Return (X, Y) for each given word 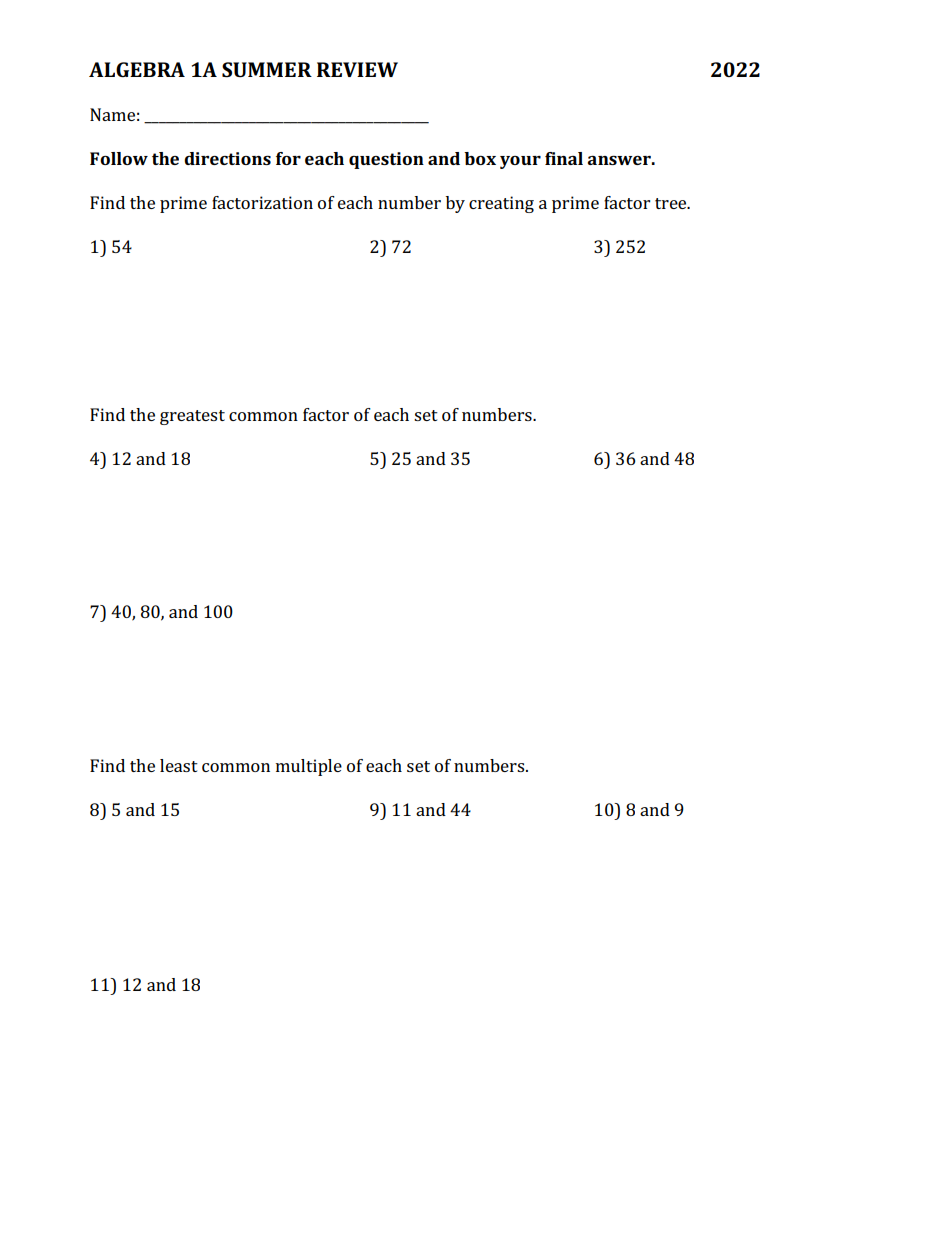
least (179, 765)
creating (501, 204)
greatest (192, 417)
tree (672, 203)
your (520, 162)
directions (227, 158)
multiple (309, 767)
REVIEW (357, 69)
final (564, 158)
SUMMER (267, 69)
